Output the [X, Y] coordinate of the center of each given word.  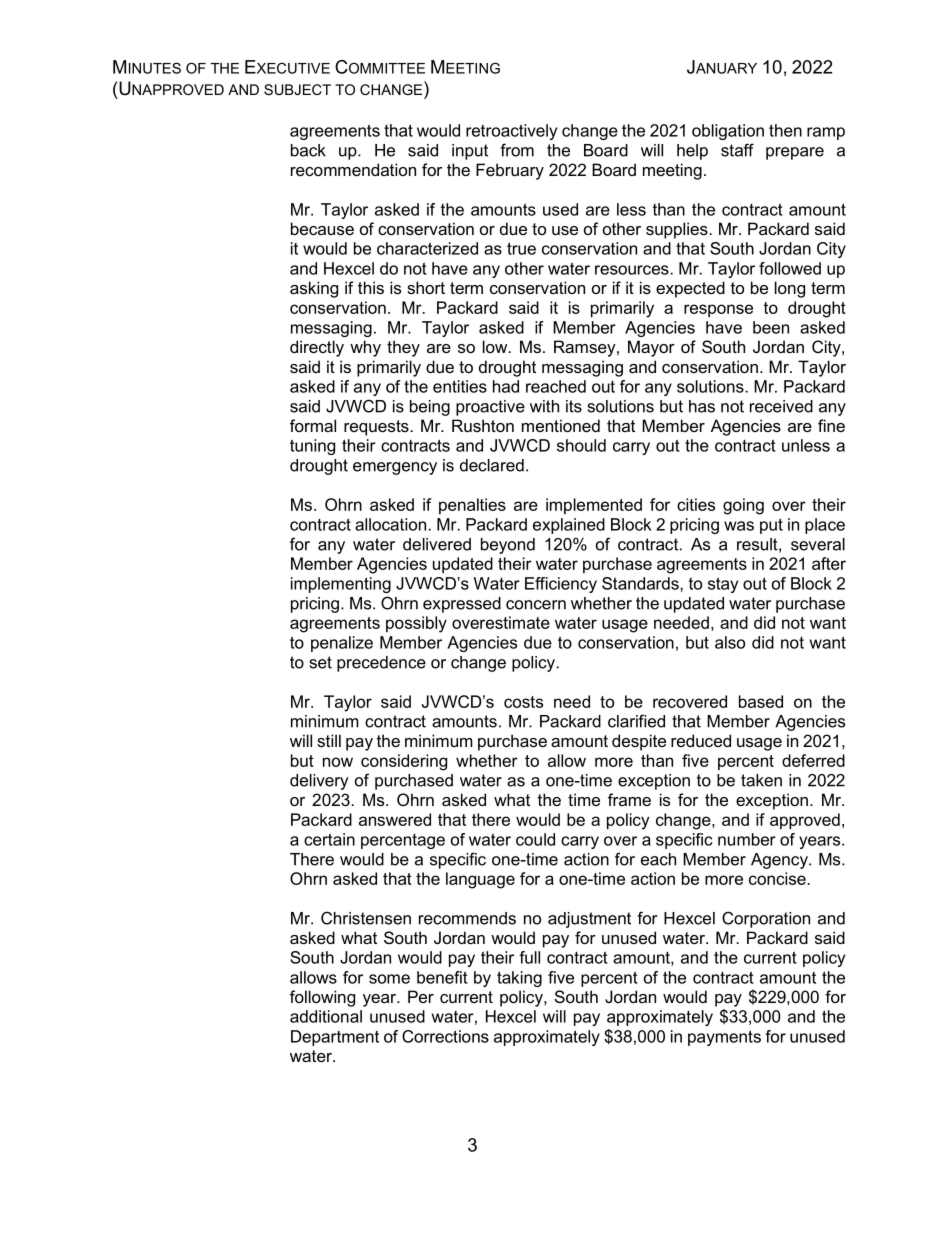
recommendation [353, 169]
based [761, 701]
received [781, 406]
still [329, 740]
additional [326, 1016]
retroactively [511, 132]
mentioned [561, 425]
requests [376, 428]
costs [523, 702]
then [785, 130]
